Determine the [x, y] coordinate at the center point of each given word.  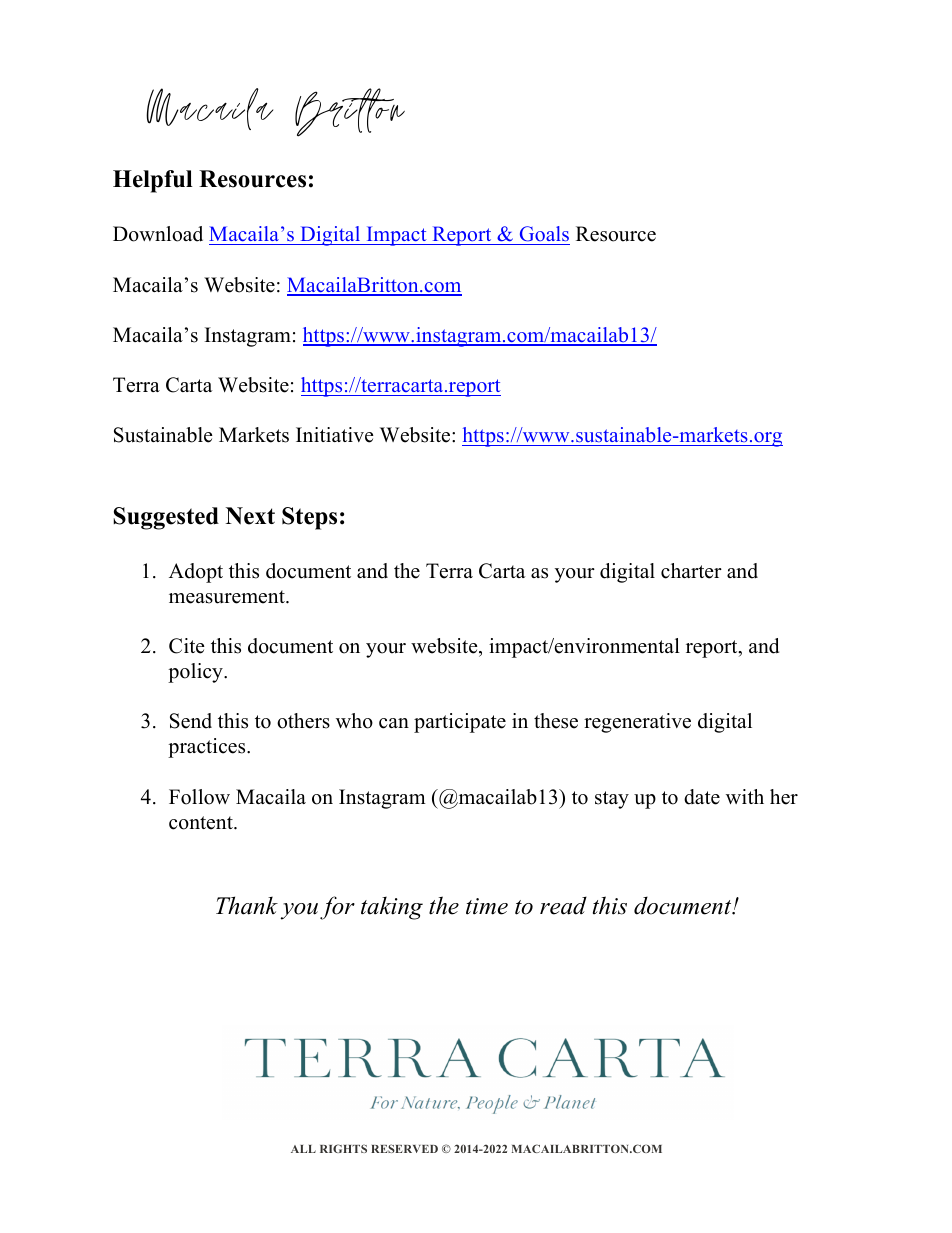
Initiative [335, 435]
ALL [303, 1149]
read [563, 905]
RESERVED [404, 1148]
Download [158, 234]
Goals [543, 235]
